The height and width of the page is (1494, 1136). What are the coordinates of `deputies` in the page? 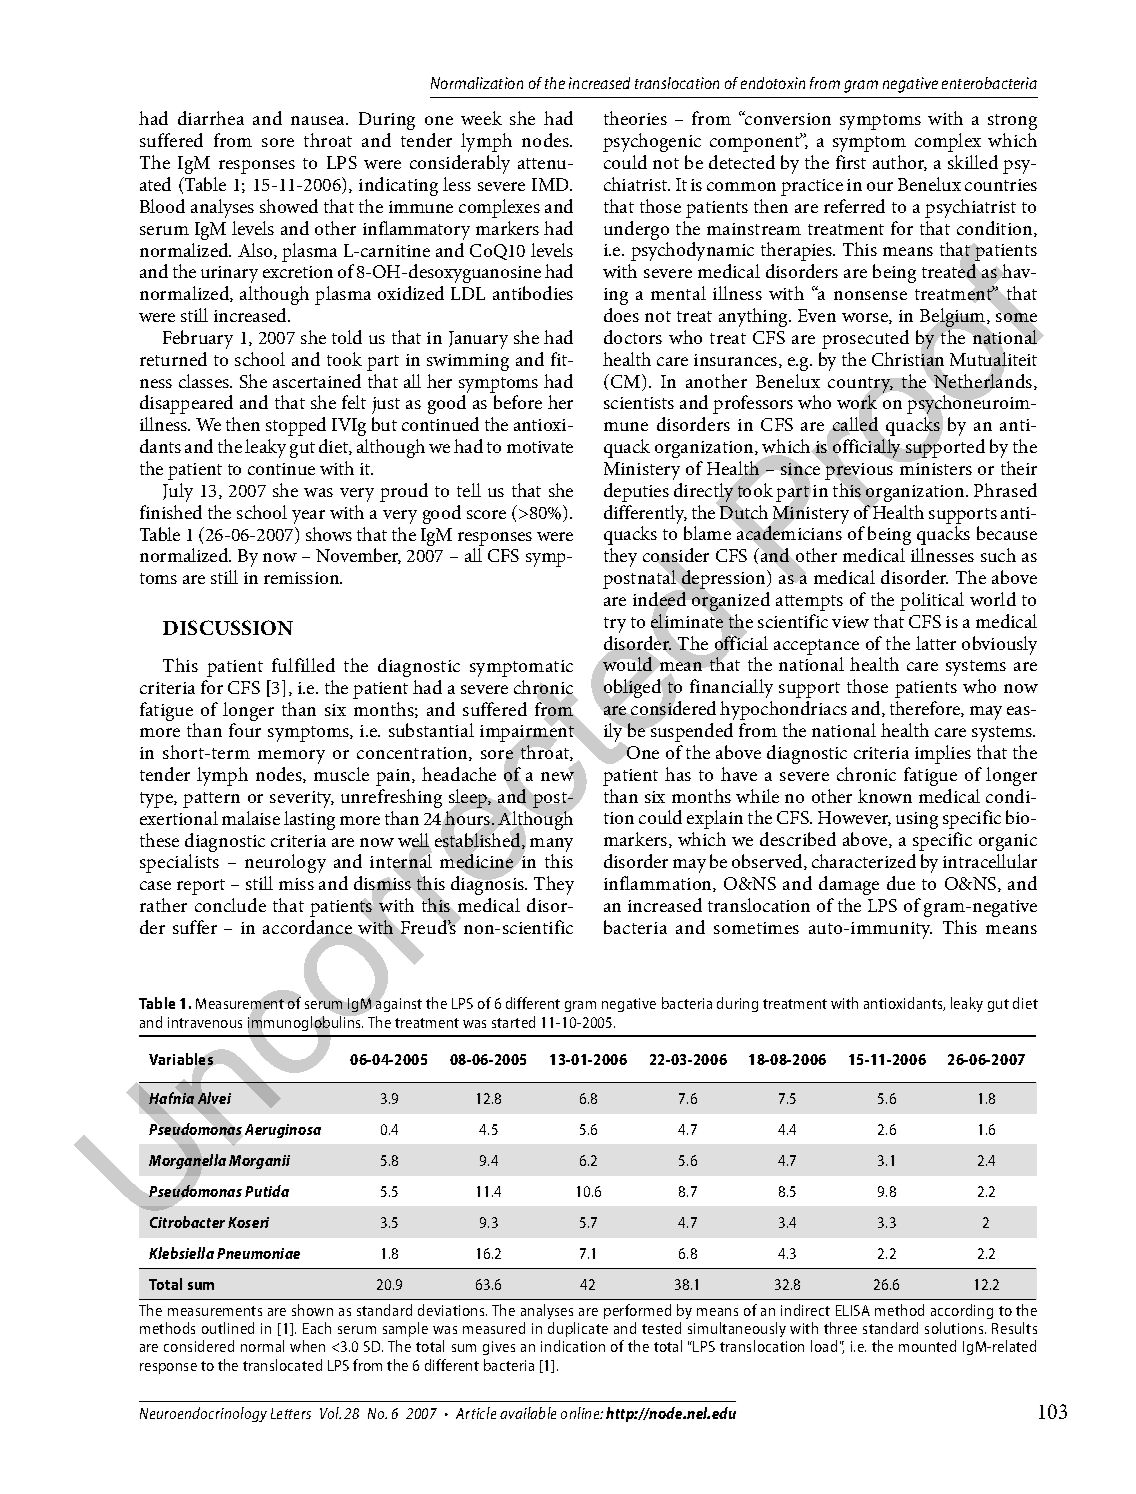 It's located at (636, 492).
